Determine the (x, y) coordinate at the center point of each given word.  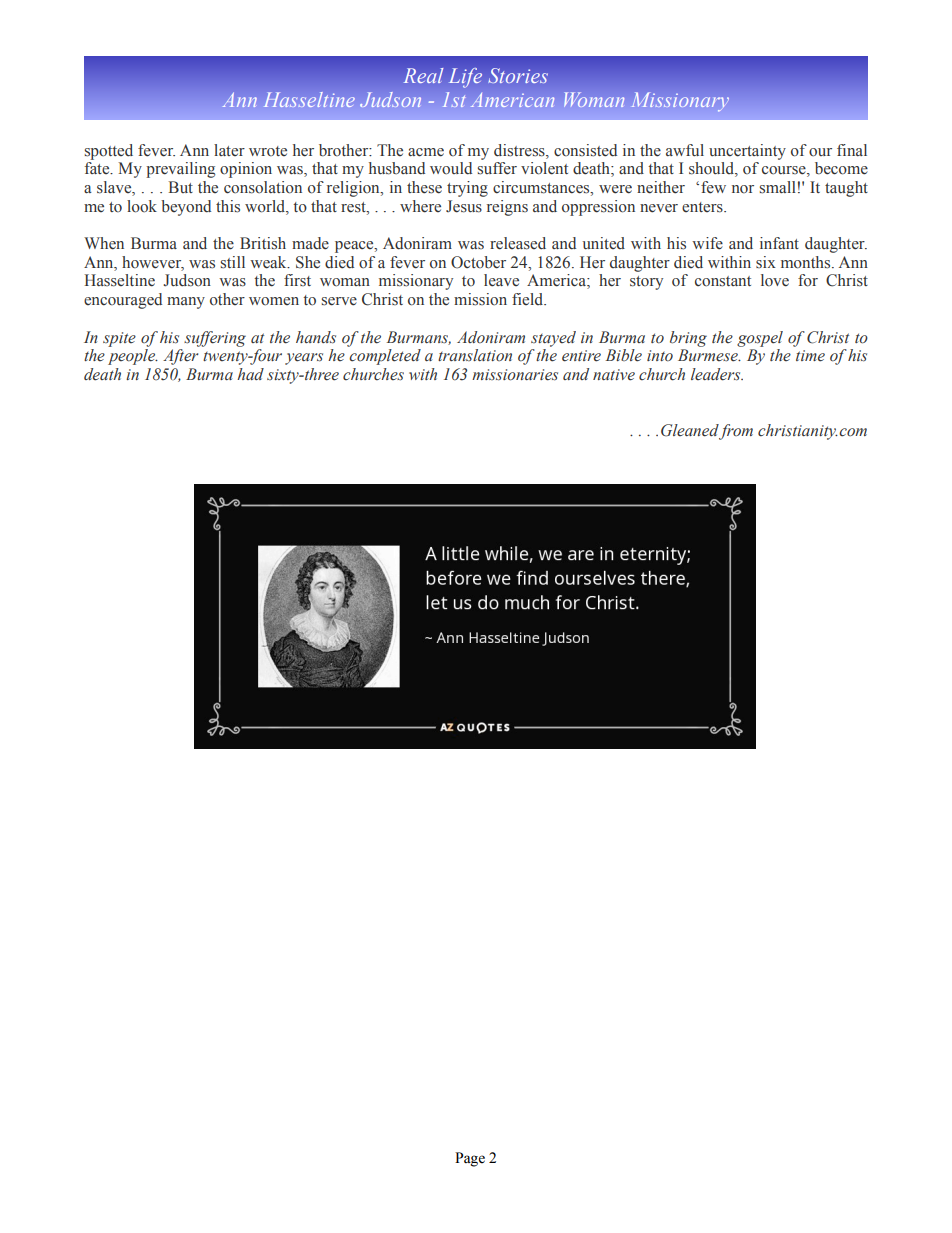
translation (475, 355)
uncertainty (747, 152)
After (181, 357)
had (250, 374)
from (736, 432)
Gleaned (690, 430)
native (614, 375)
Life (465, 78)
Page (470, 1159)
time (810, 356)
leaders (717, 374)
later (229, 150)
